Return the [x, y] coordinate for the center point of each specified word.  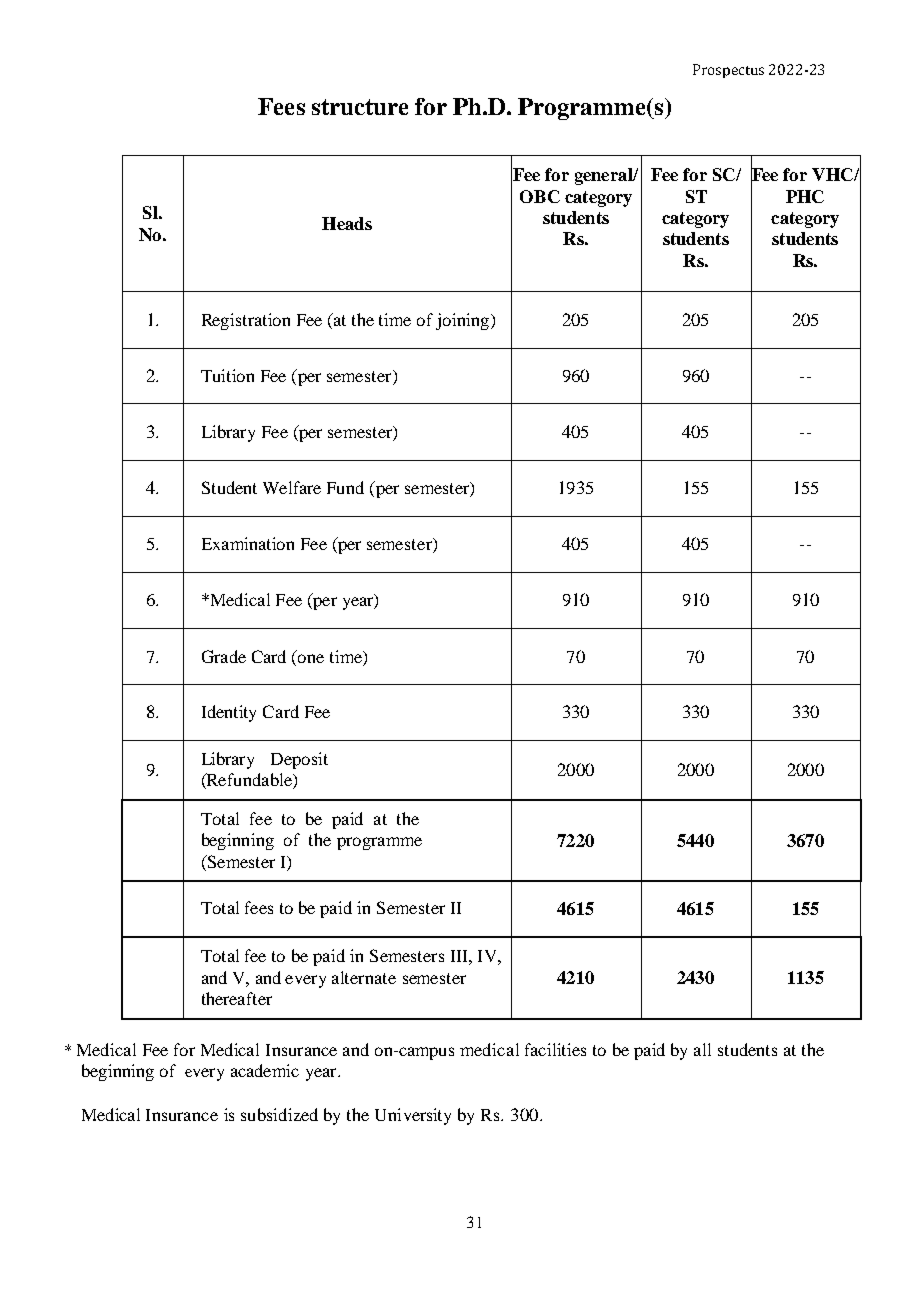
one [311, 658]
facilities [555, 1049]
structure [360, 107]
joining [462, 321]
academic [265, 1070]
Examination [248, 543]
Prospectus [728, 71]
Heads [347, 223]
